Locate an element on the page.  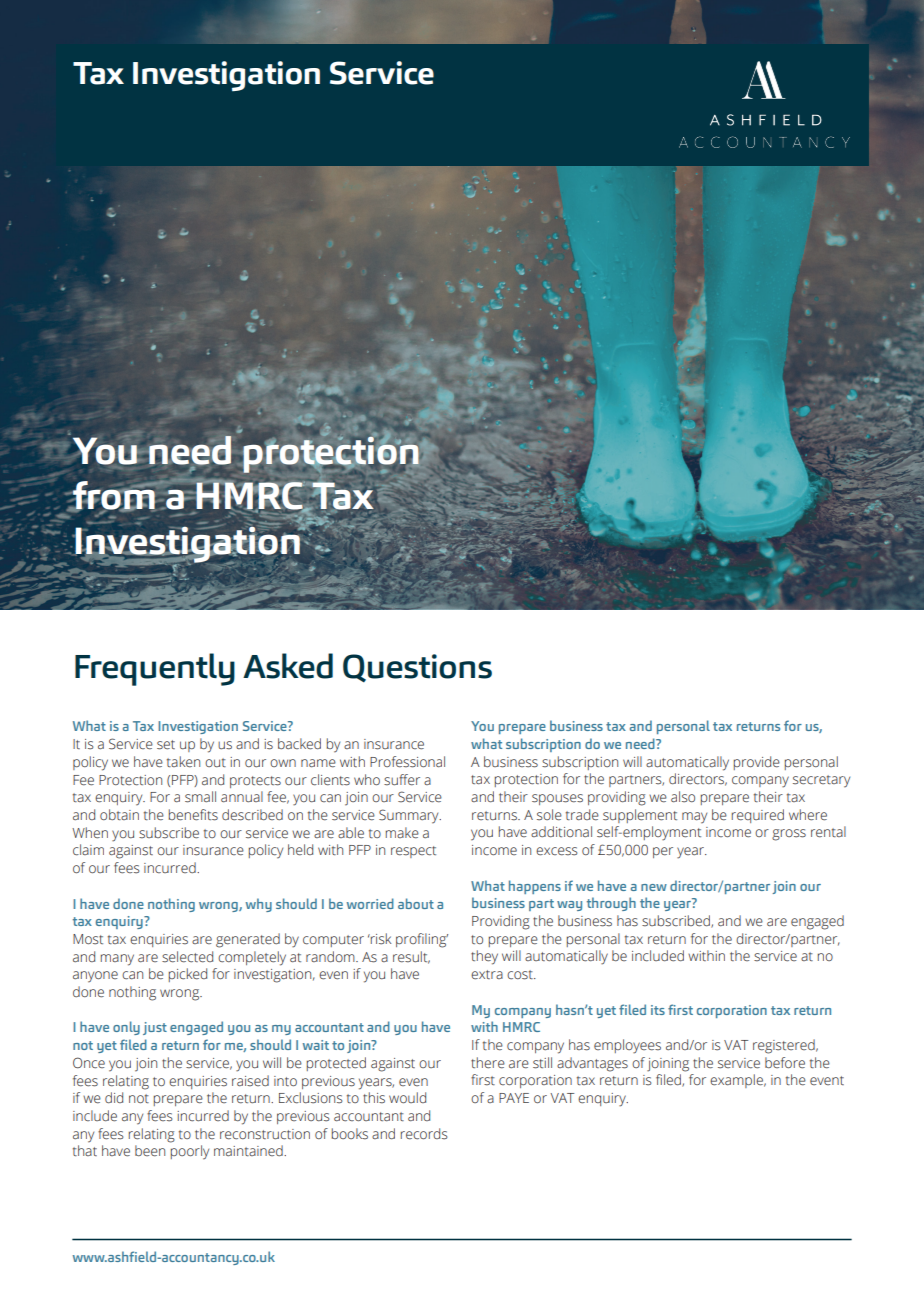
Frequently is located at coordinates (155, 669).
